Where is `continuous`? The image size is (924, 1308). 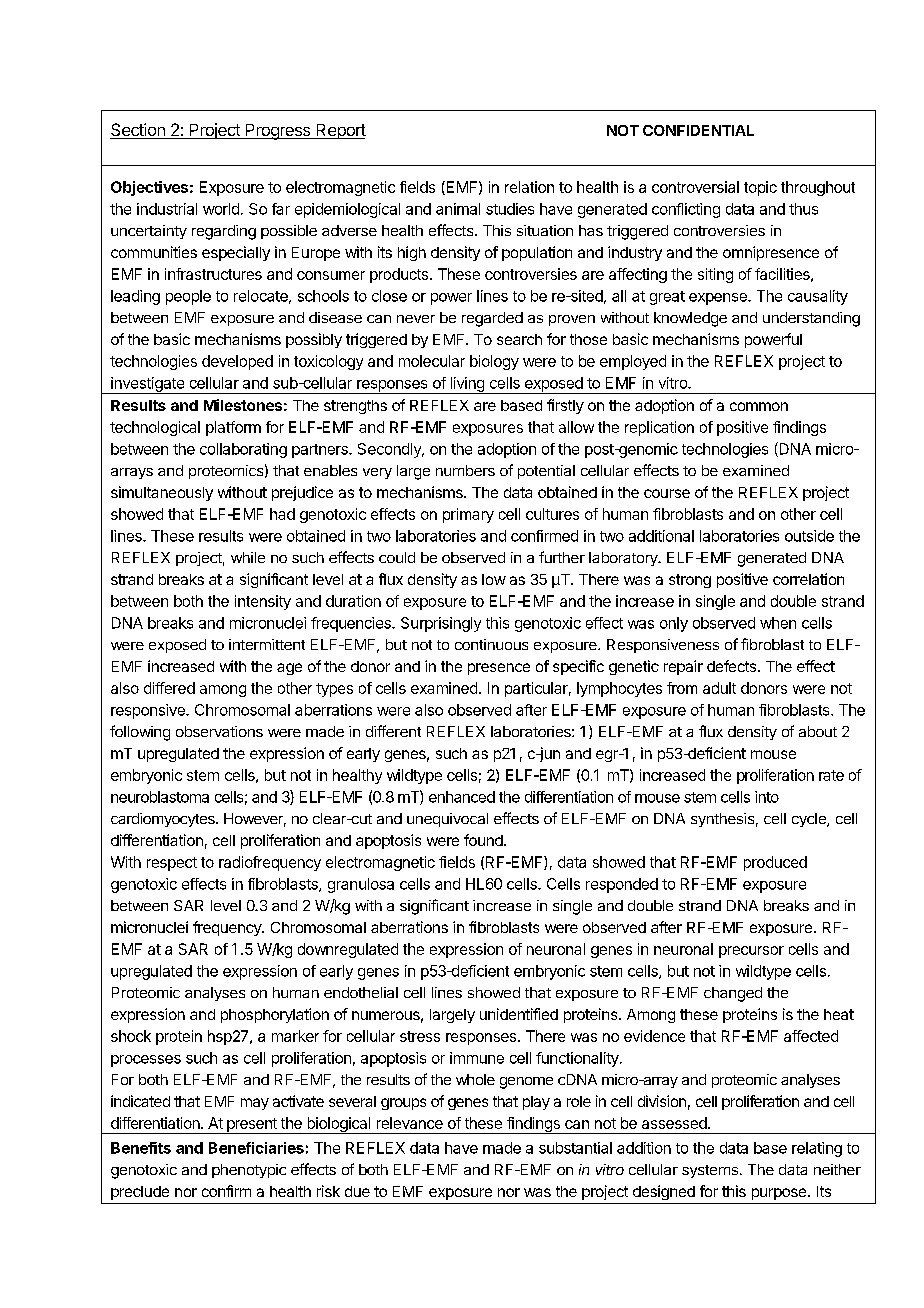
continuous is located at coordinates (491, 644).
